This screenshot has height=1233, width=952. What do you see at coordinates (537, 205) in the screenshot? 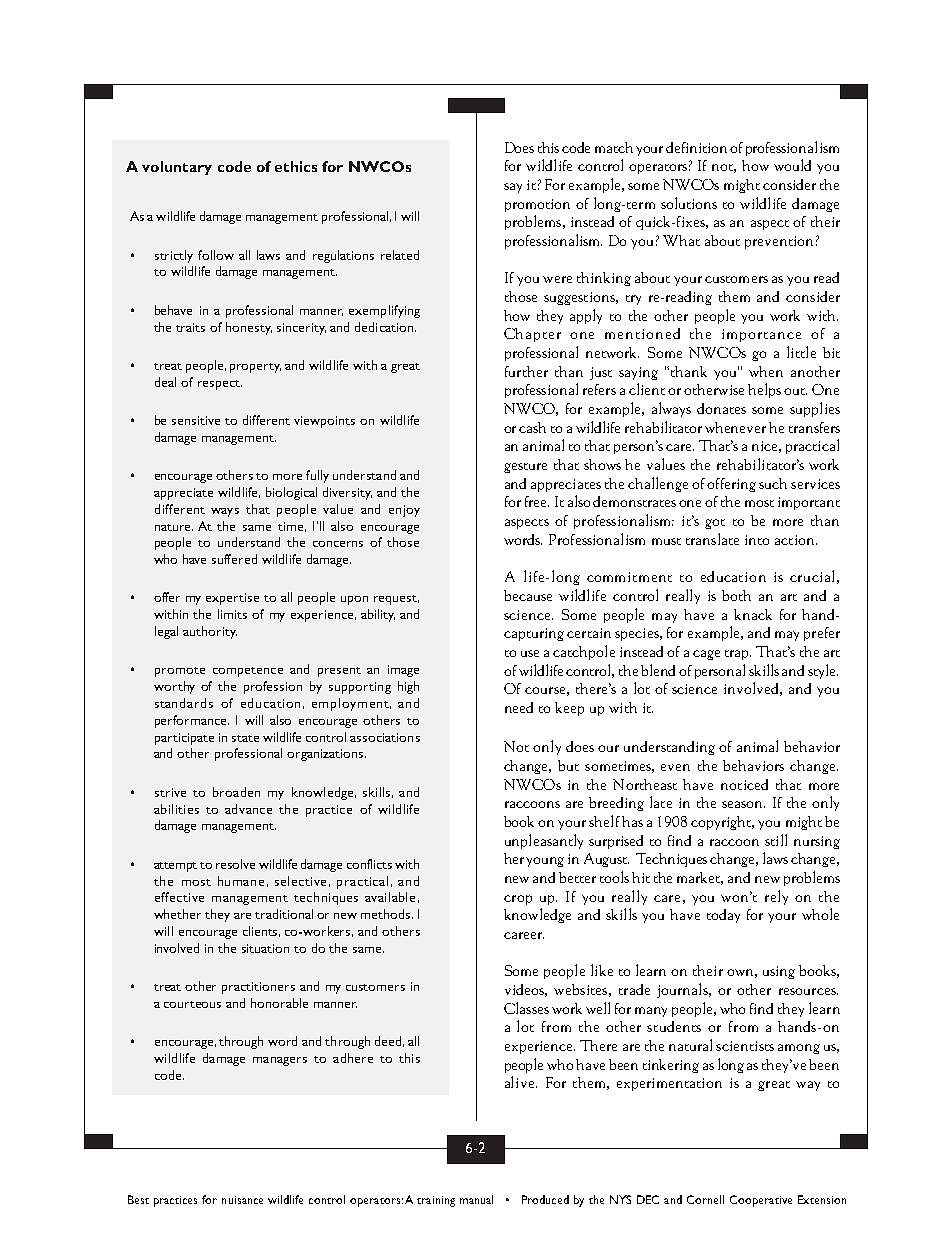
I see `promotion` at bounding box center [537, 205].
